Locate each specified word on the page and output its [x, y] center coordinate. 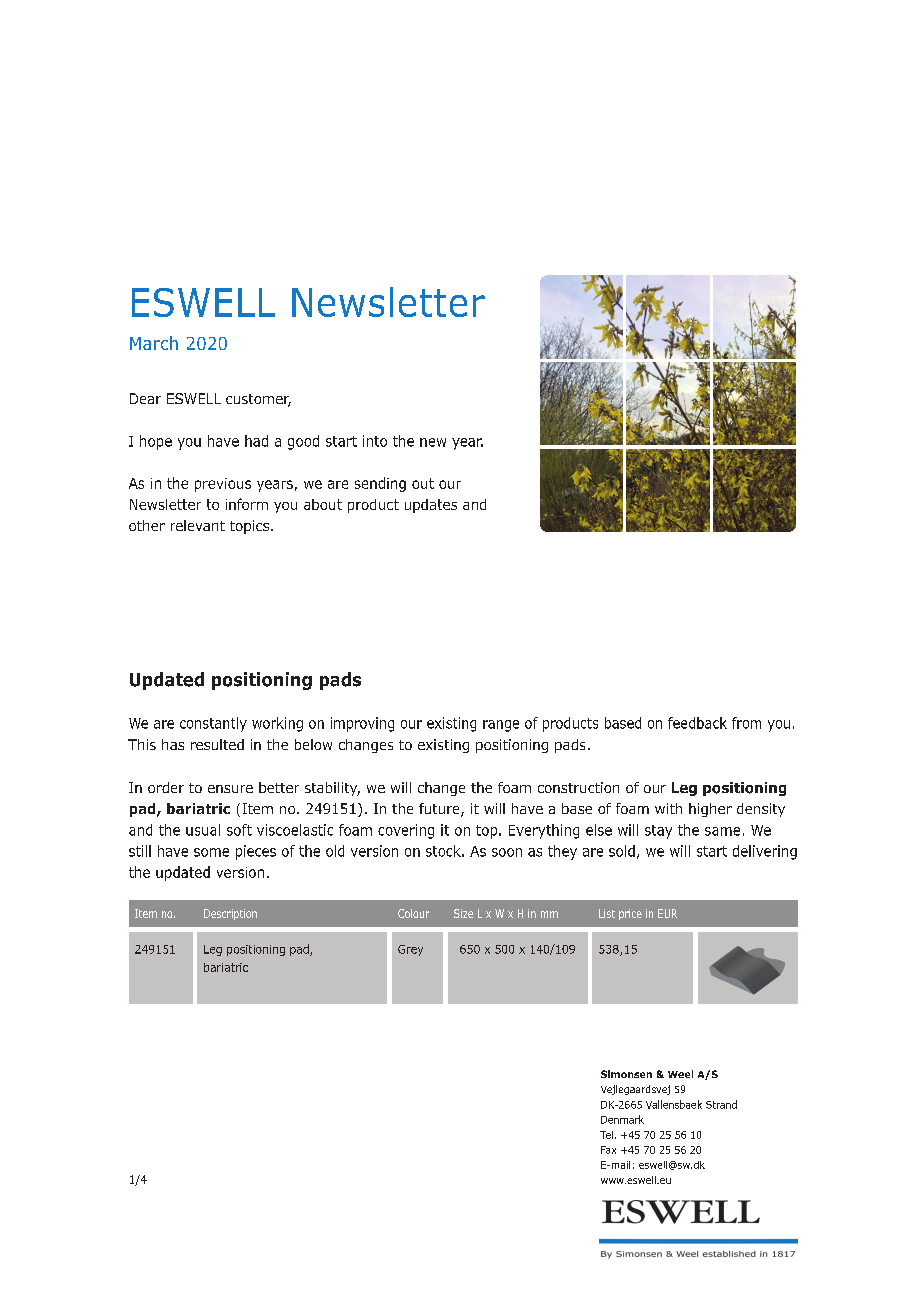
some [211, 852]
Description [230, 914]
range [501, 726]
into [375, 441]
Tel [606, 1135]
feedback [697, 723]
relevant [198, 525]
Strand [721, 1104]
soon [507, 852]
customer [258, 400]
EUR [667, 913]
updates [431, 506]
